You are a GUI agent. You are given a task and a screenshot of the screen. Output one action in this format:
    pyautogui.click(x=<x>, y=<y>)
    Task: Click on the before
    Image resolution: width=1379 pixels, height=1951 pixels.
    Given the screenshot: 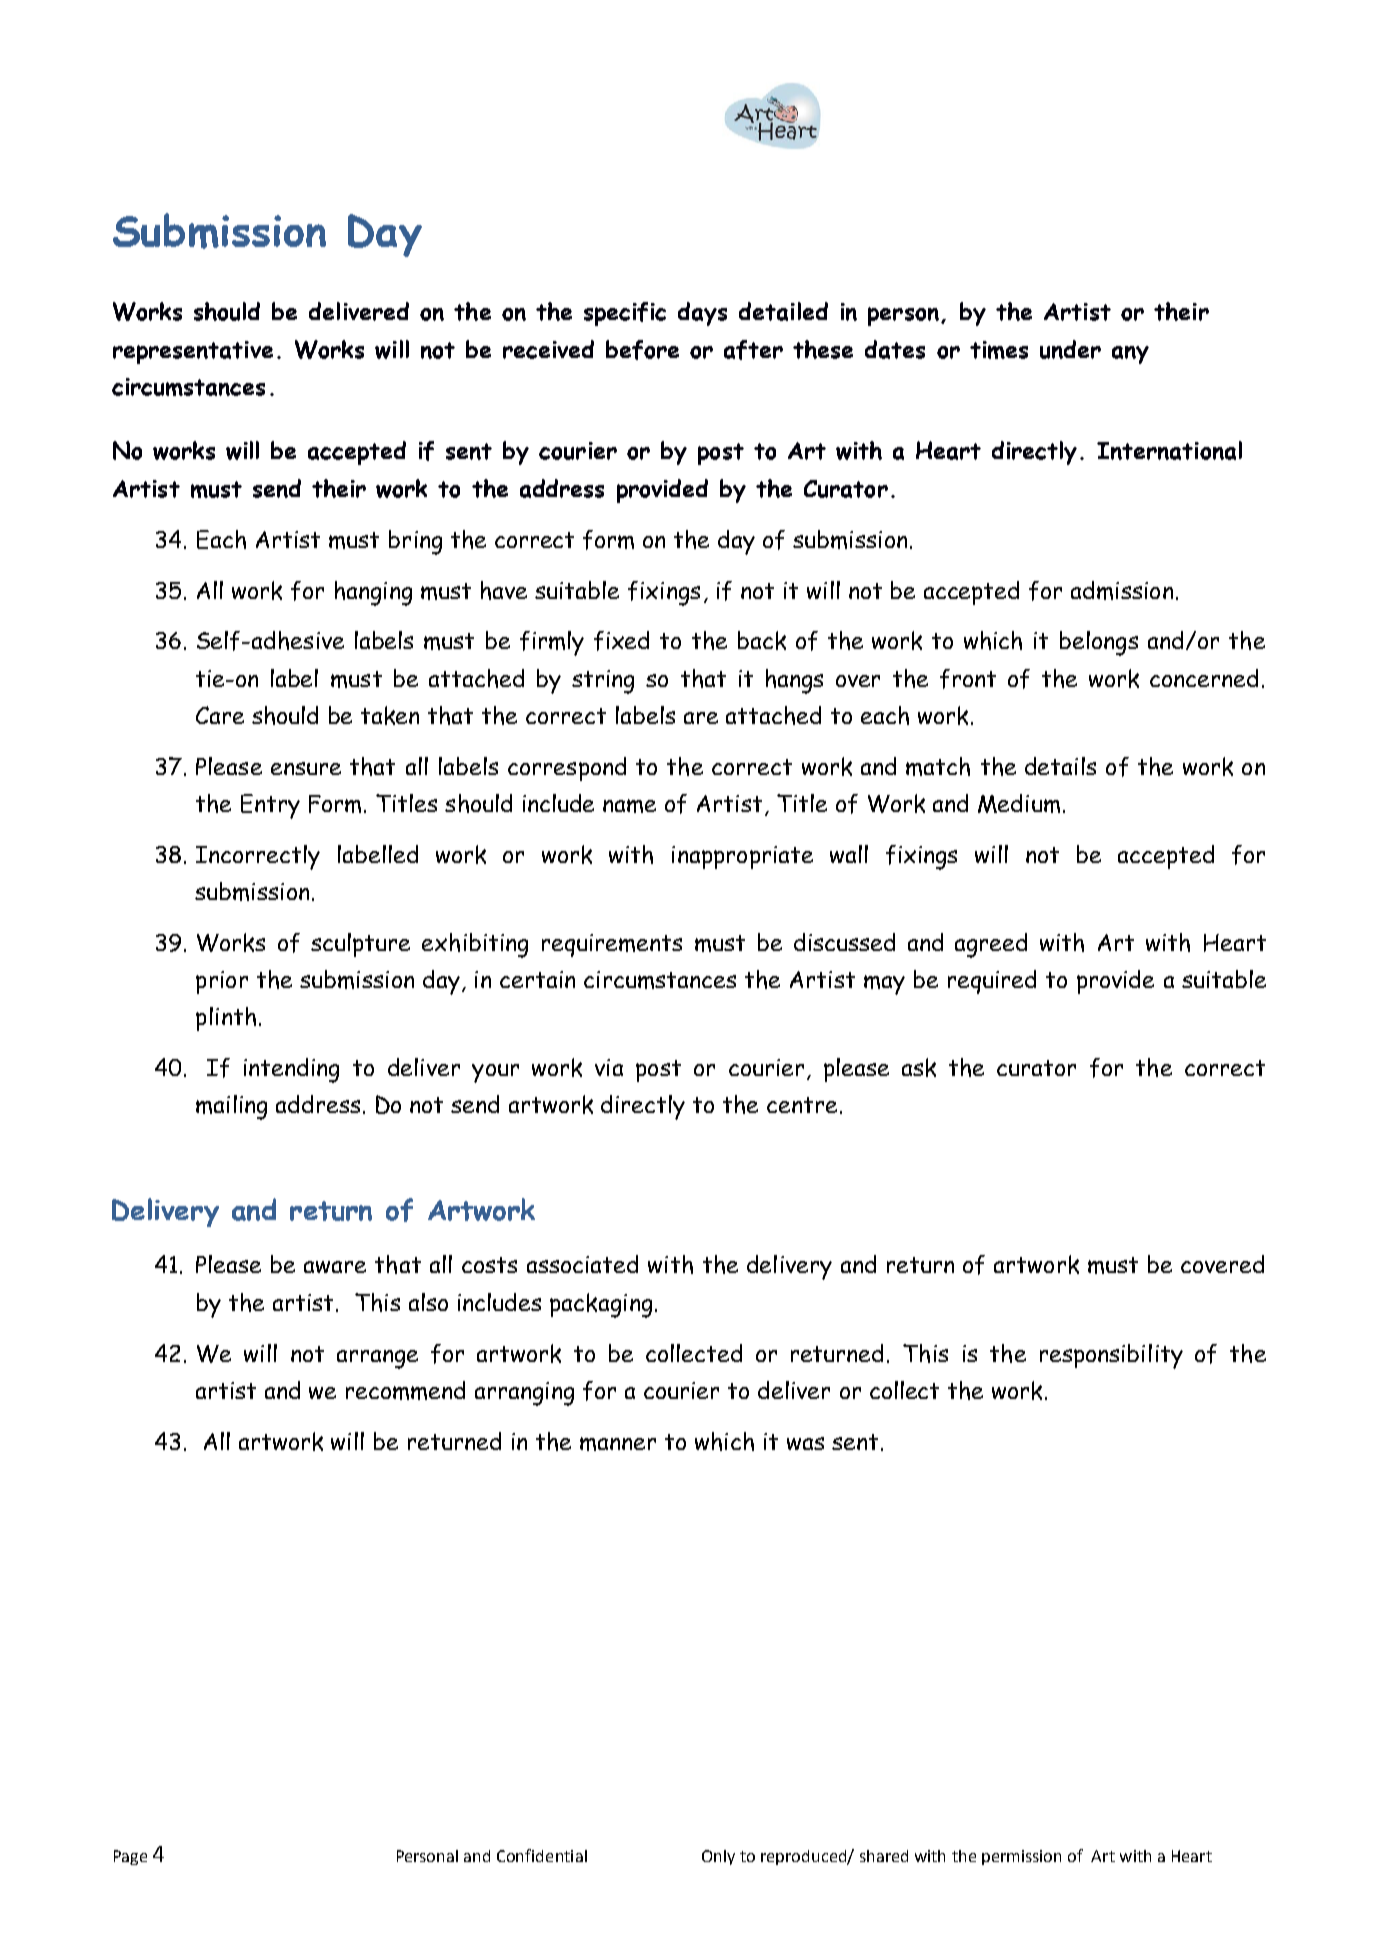 What is the action you would take?
    pyautogui.click(x=642, y=350)
